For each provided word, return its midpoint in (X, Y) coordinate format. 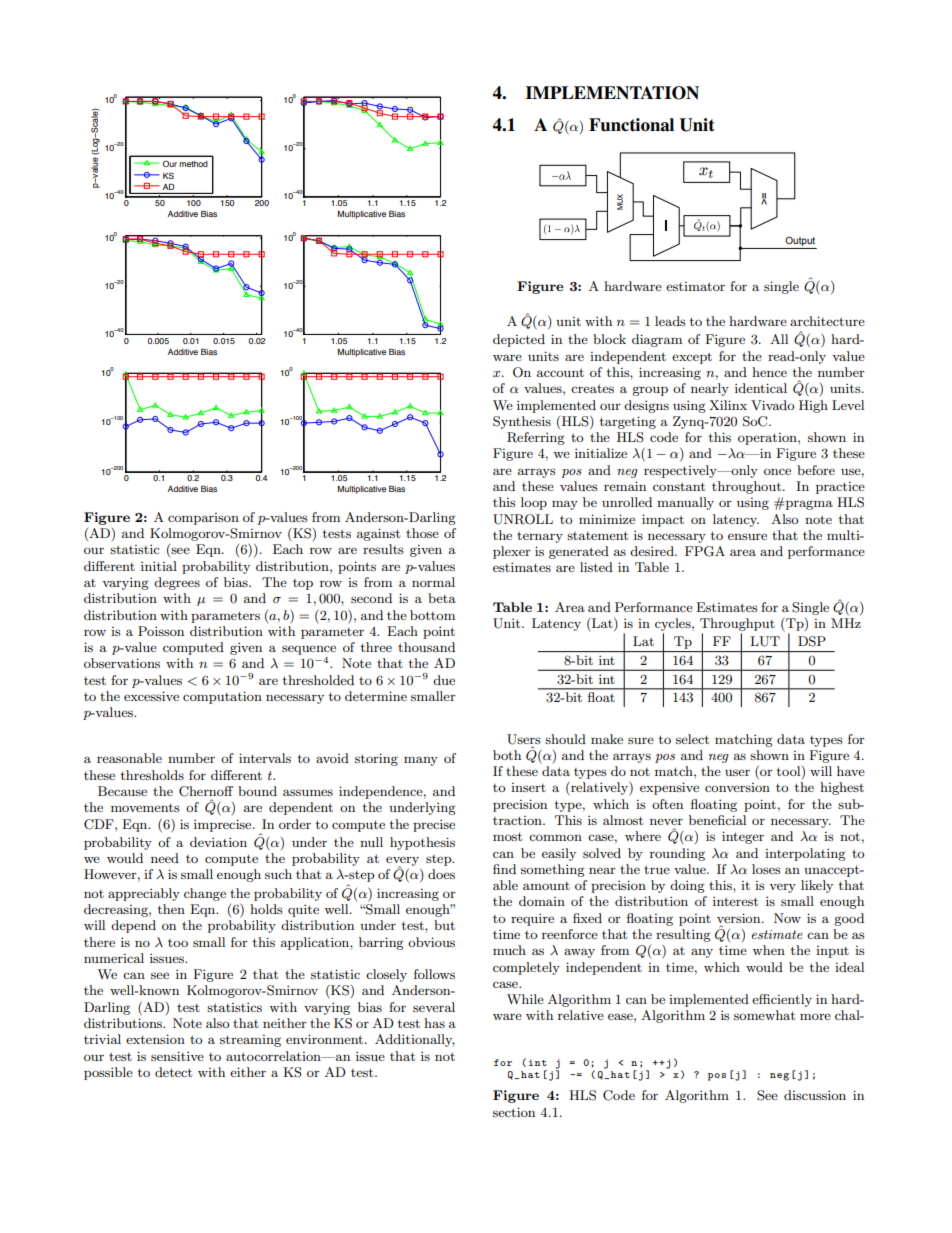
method (193, 164)
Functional (631, 125)
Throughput (737, 626)
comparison (203, 519)
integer (743, 837)
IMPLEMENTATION (612, 93)
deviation (218, 842)
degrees (177, 583)
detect (173, 1072)
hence (769, 372)
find (504, 869)
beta (442, 598)
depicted (519, 340)
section (514, 1112)
